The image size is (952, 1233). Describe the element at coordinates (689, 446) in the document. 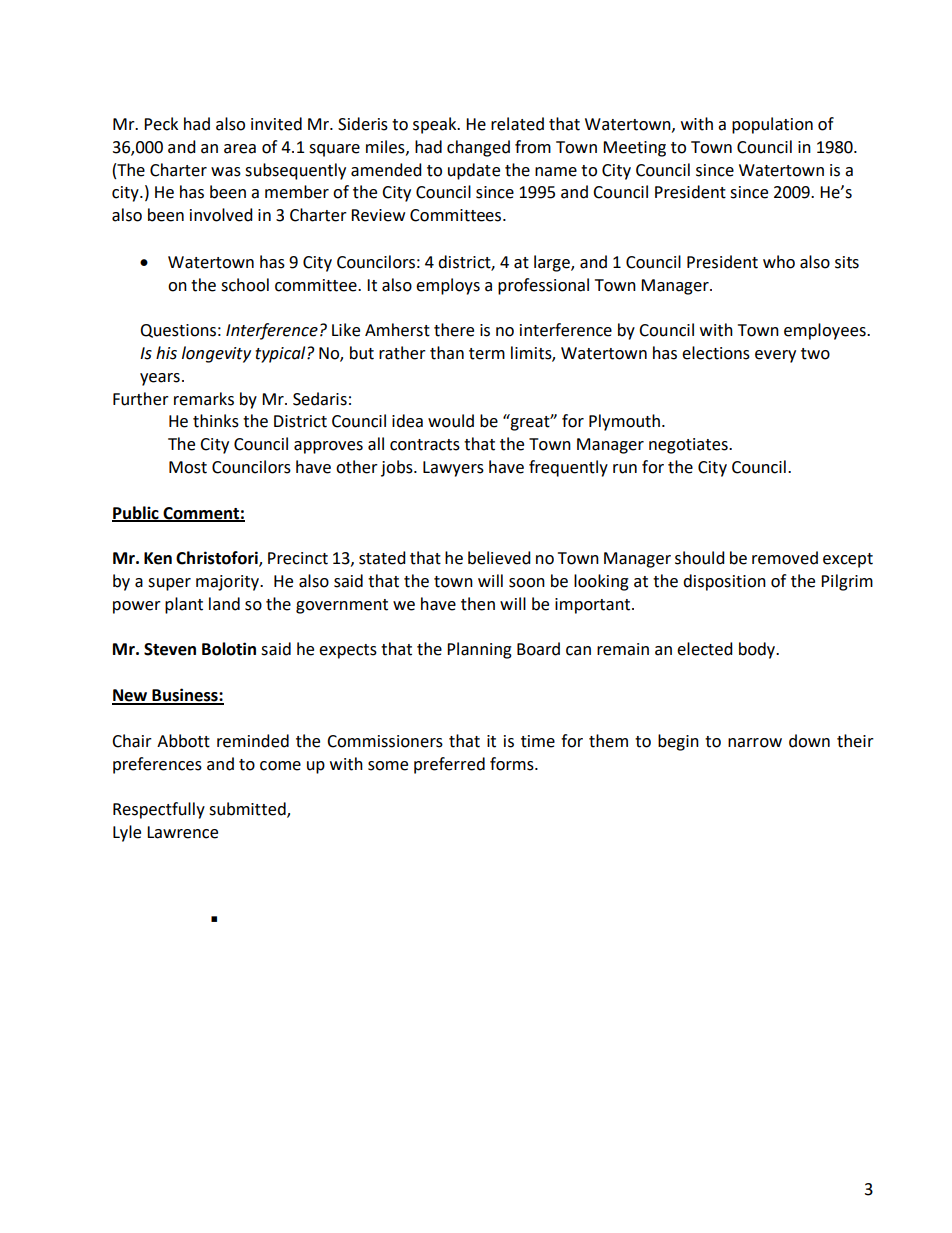

I see `negotiates` at that location.
